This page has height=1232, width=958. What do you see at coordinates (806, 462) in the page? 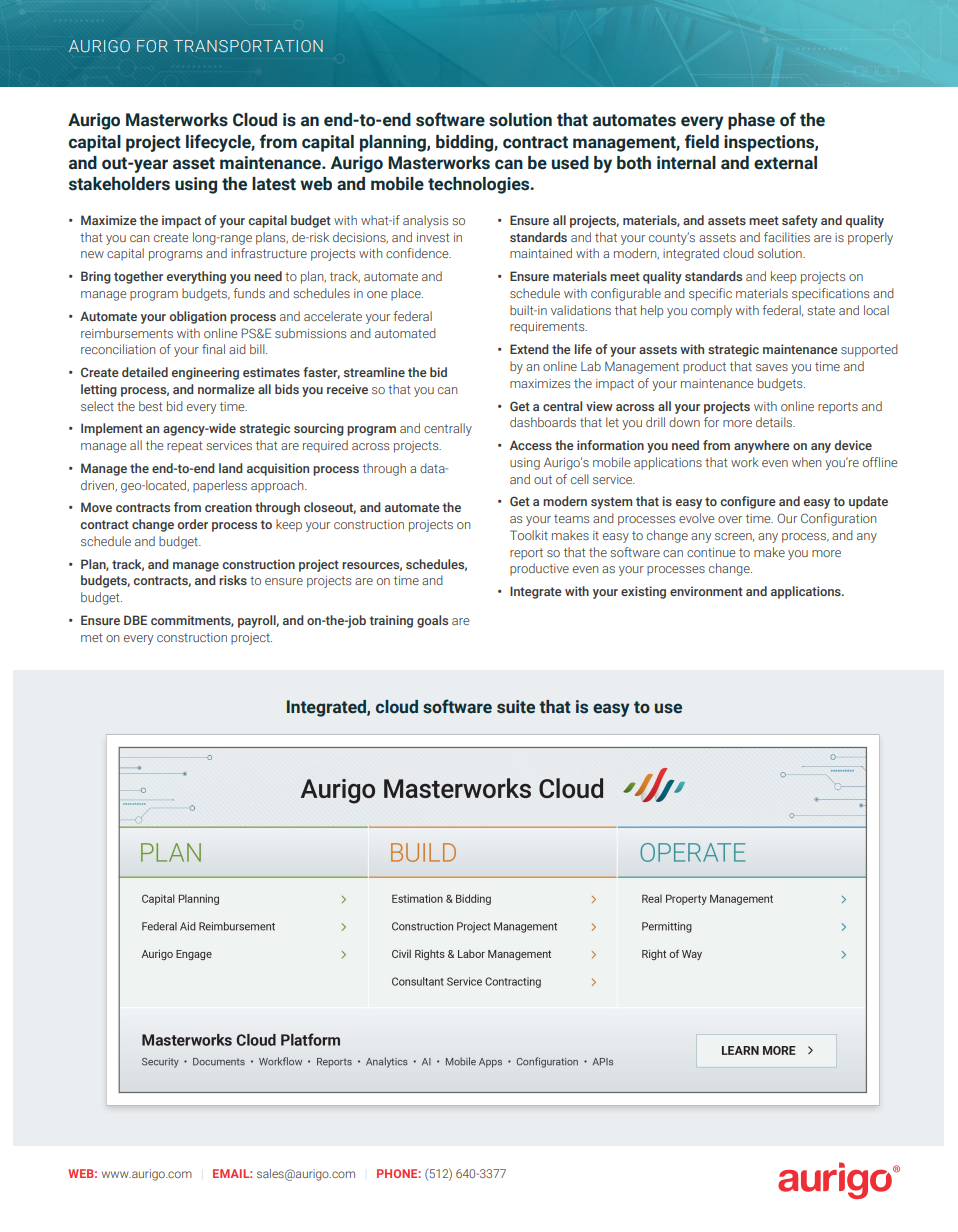
I see `when` at bounding box center [806, 462].
